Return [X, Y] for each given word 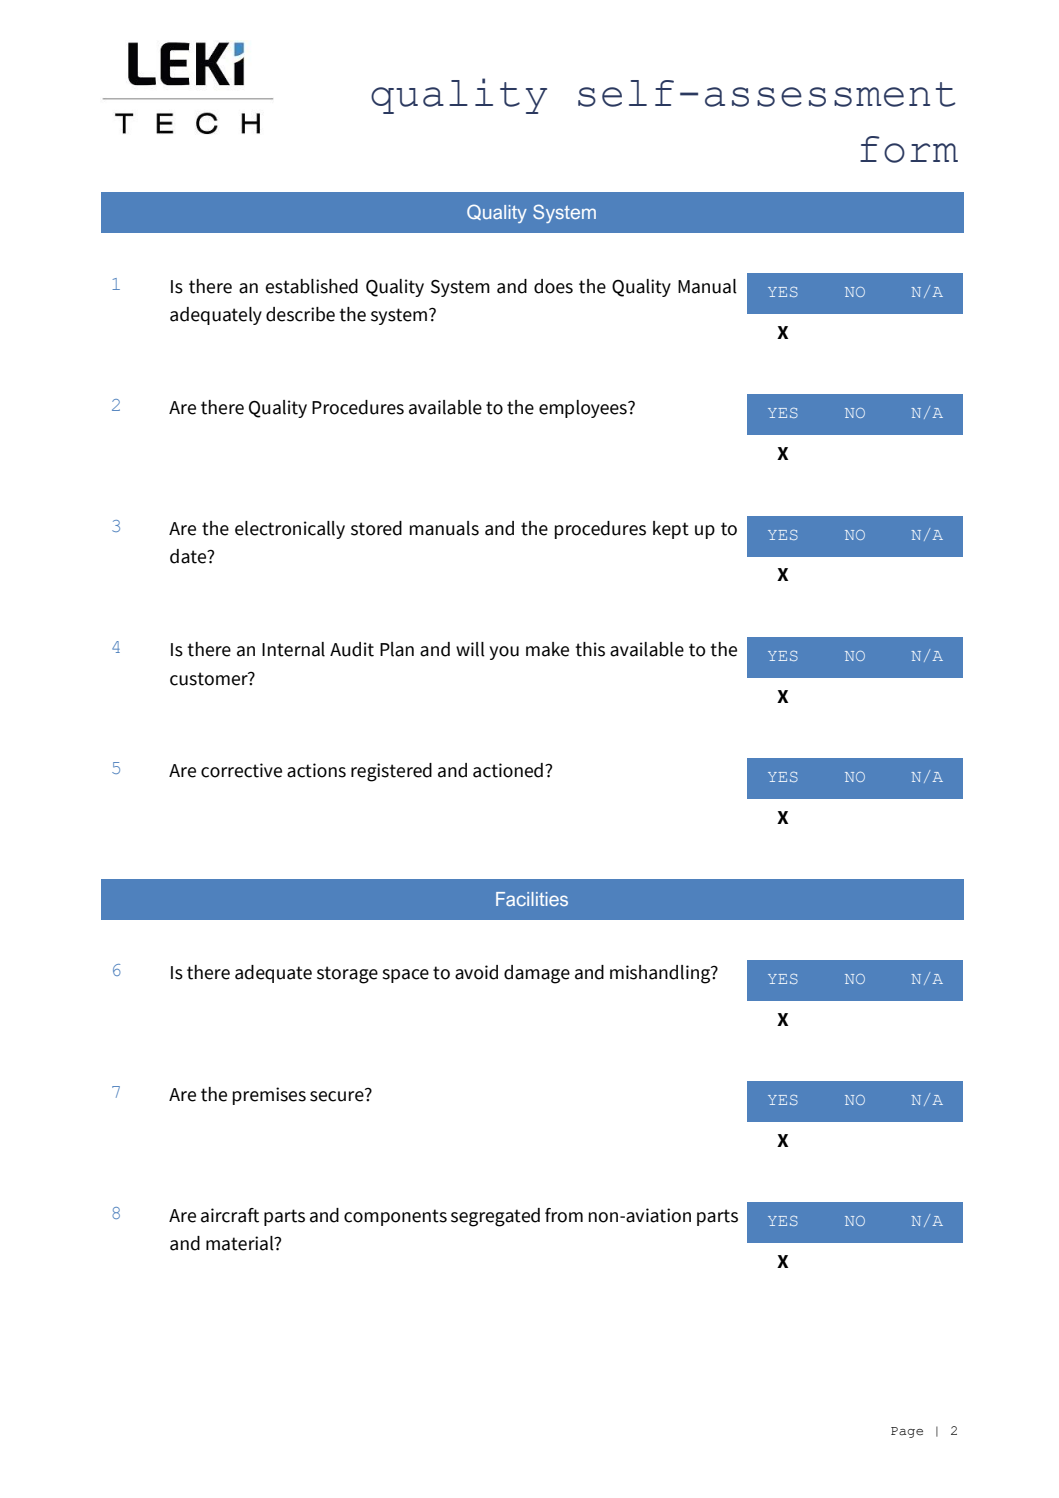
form [909, 149]
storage [347, 975]
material [241, 1243]
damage [537, 974]
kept [671, 530]
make [547, 649]
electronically [290, 530]
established [311, 286]
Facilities [532, 899]
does [553, 286]
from [564, 1215]
